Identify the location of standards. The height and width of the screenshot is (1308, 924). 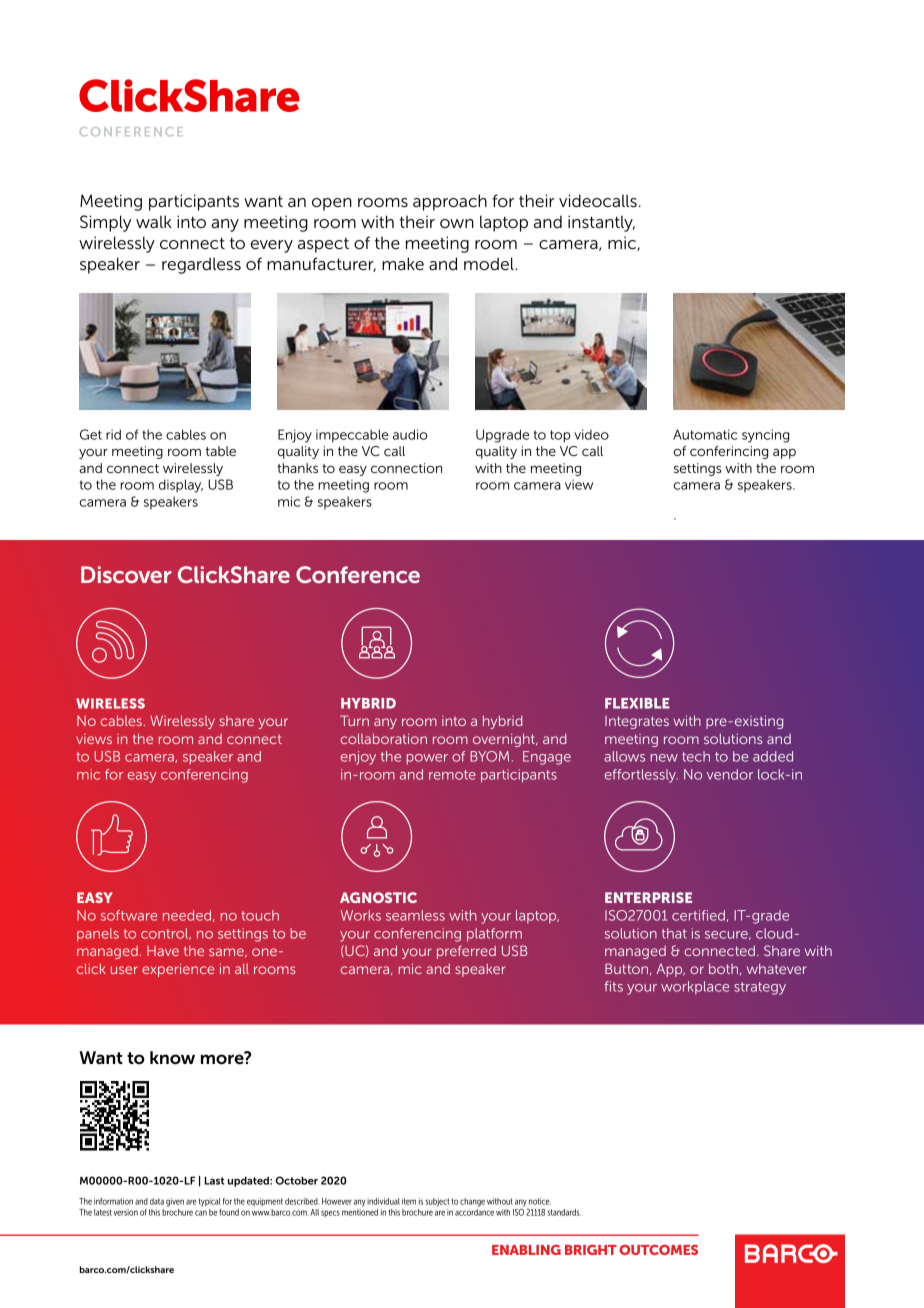
(564, 1212).
